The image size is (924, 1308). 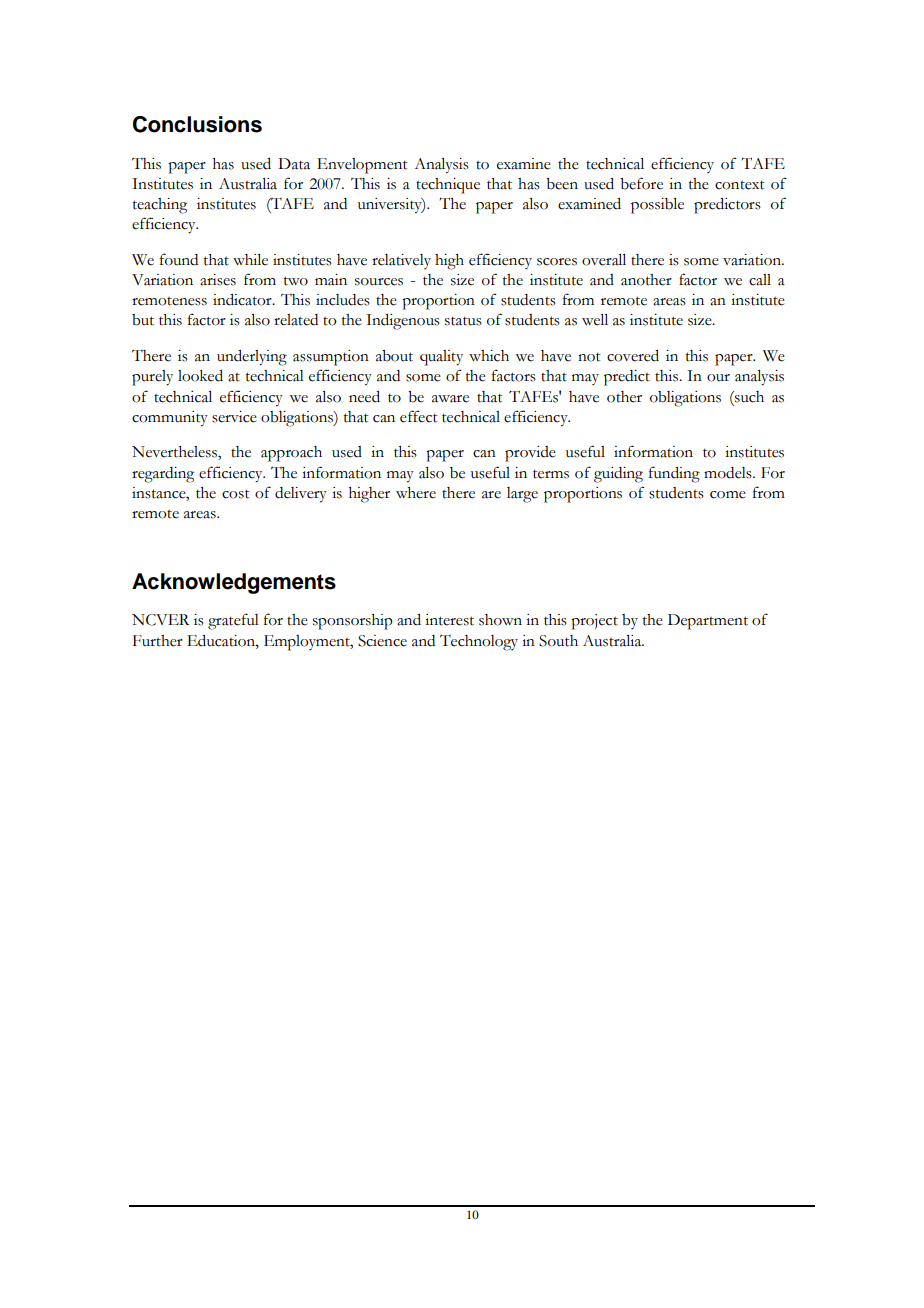 What do you see at coordinates (250, 260) in the screenshot?
I see `while` at bounding box center [250, 260].
